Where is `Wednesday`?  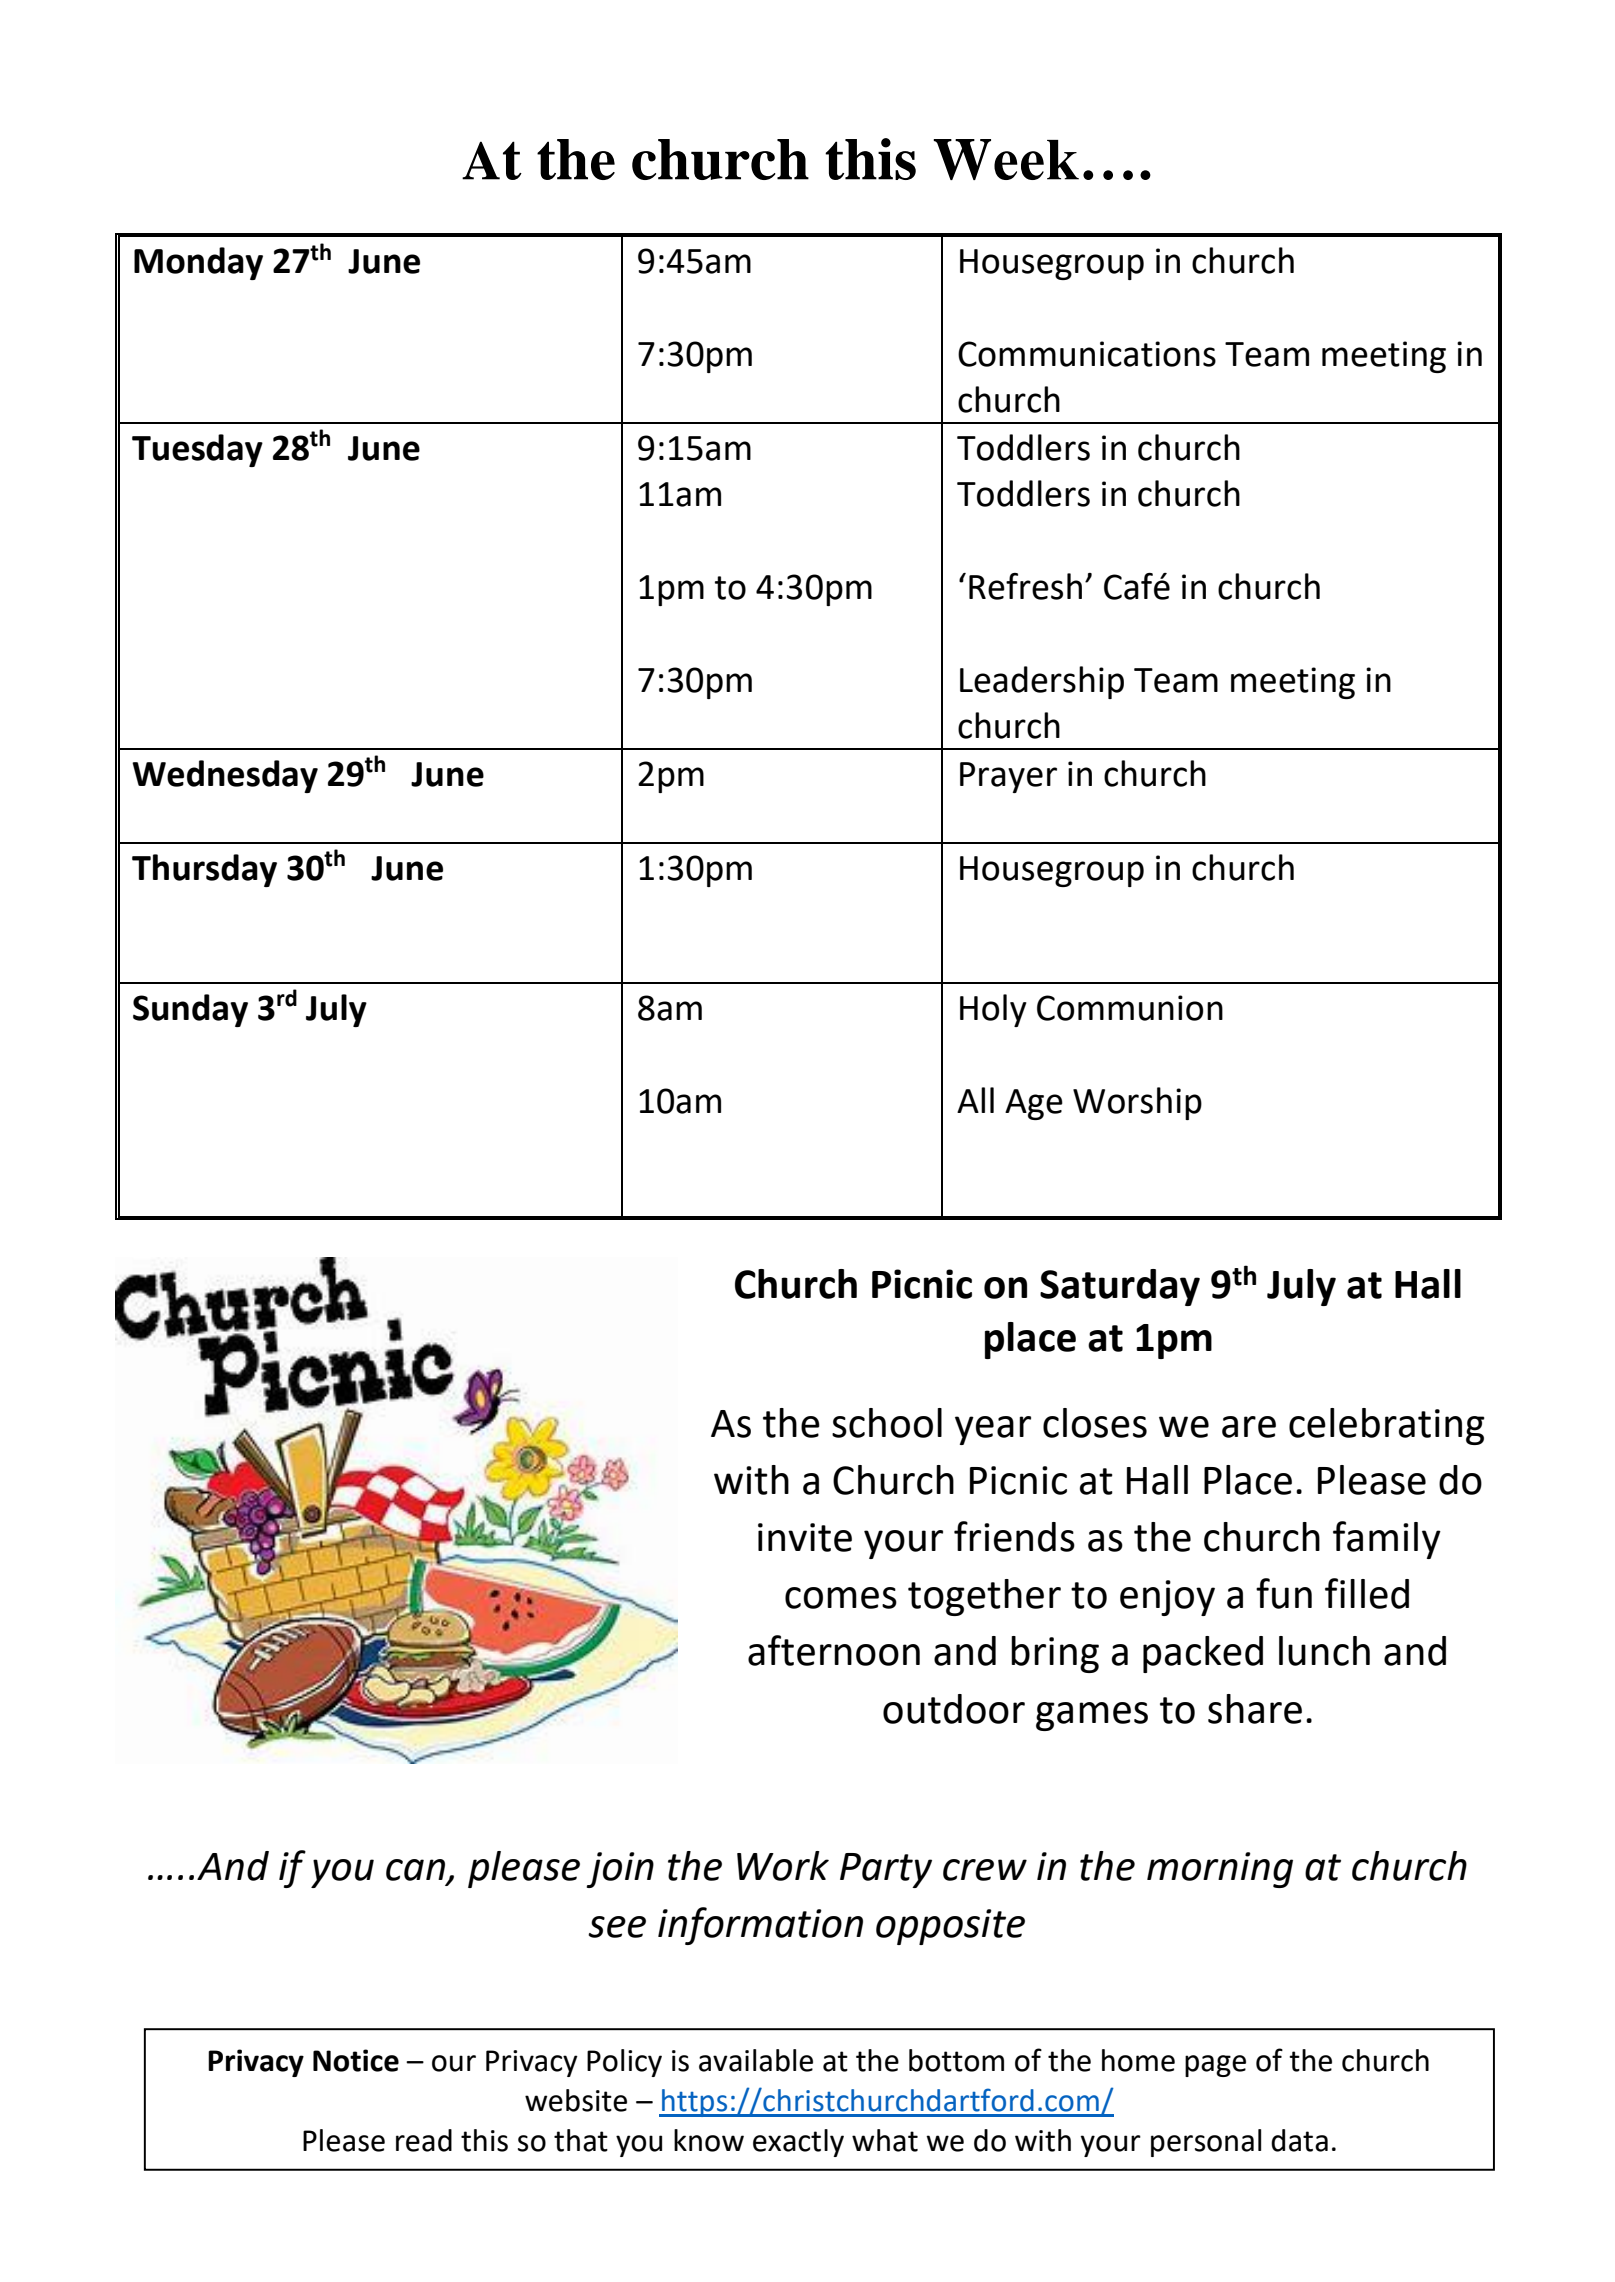
Wednesday is located at coordinates (225, 776).
